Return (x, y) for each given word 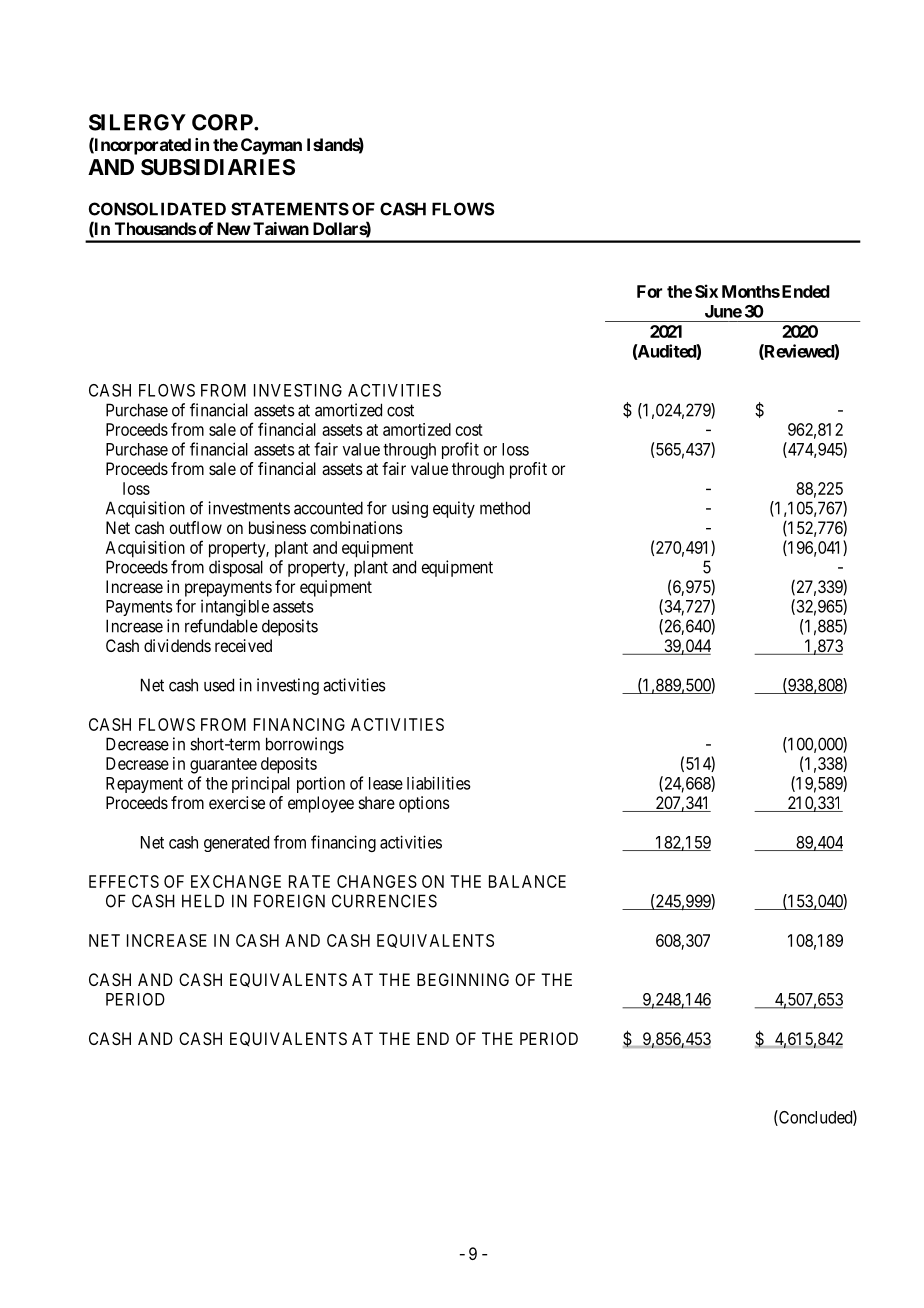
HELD (203, 901)
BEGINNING (463, 979)
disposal (236, 568)
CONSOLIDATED (157, 209)
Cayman (271, 146)
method (505, 508)
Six (706, 291)
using (410, 509)
